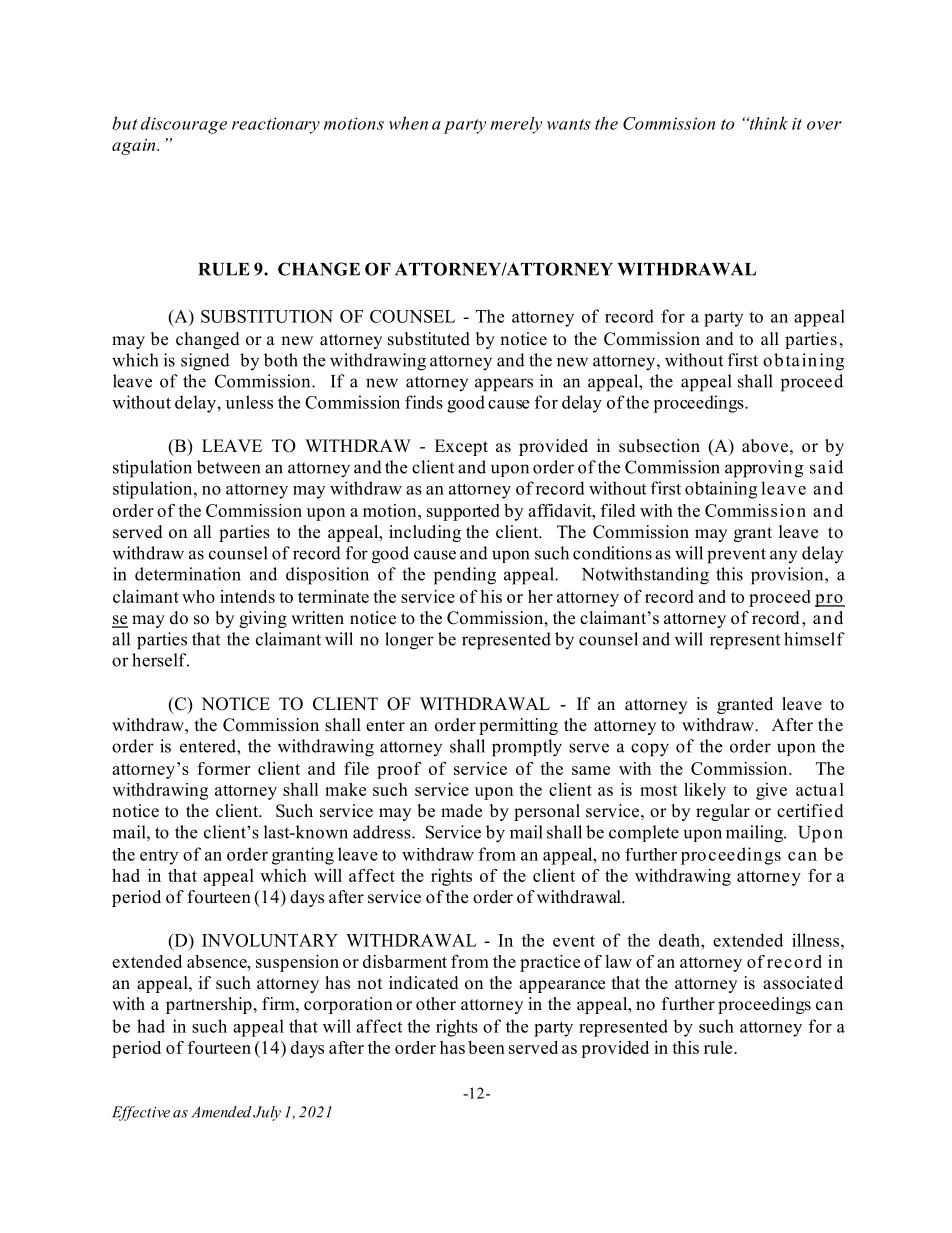  What do you see at coordinates (516, 125) in the screenshot?
I see `merely` at bounding box center [516, 125].
